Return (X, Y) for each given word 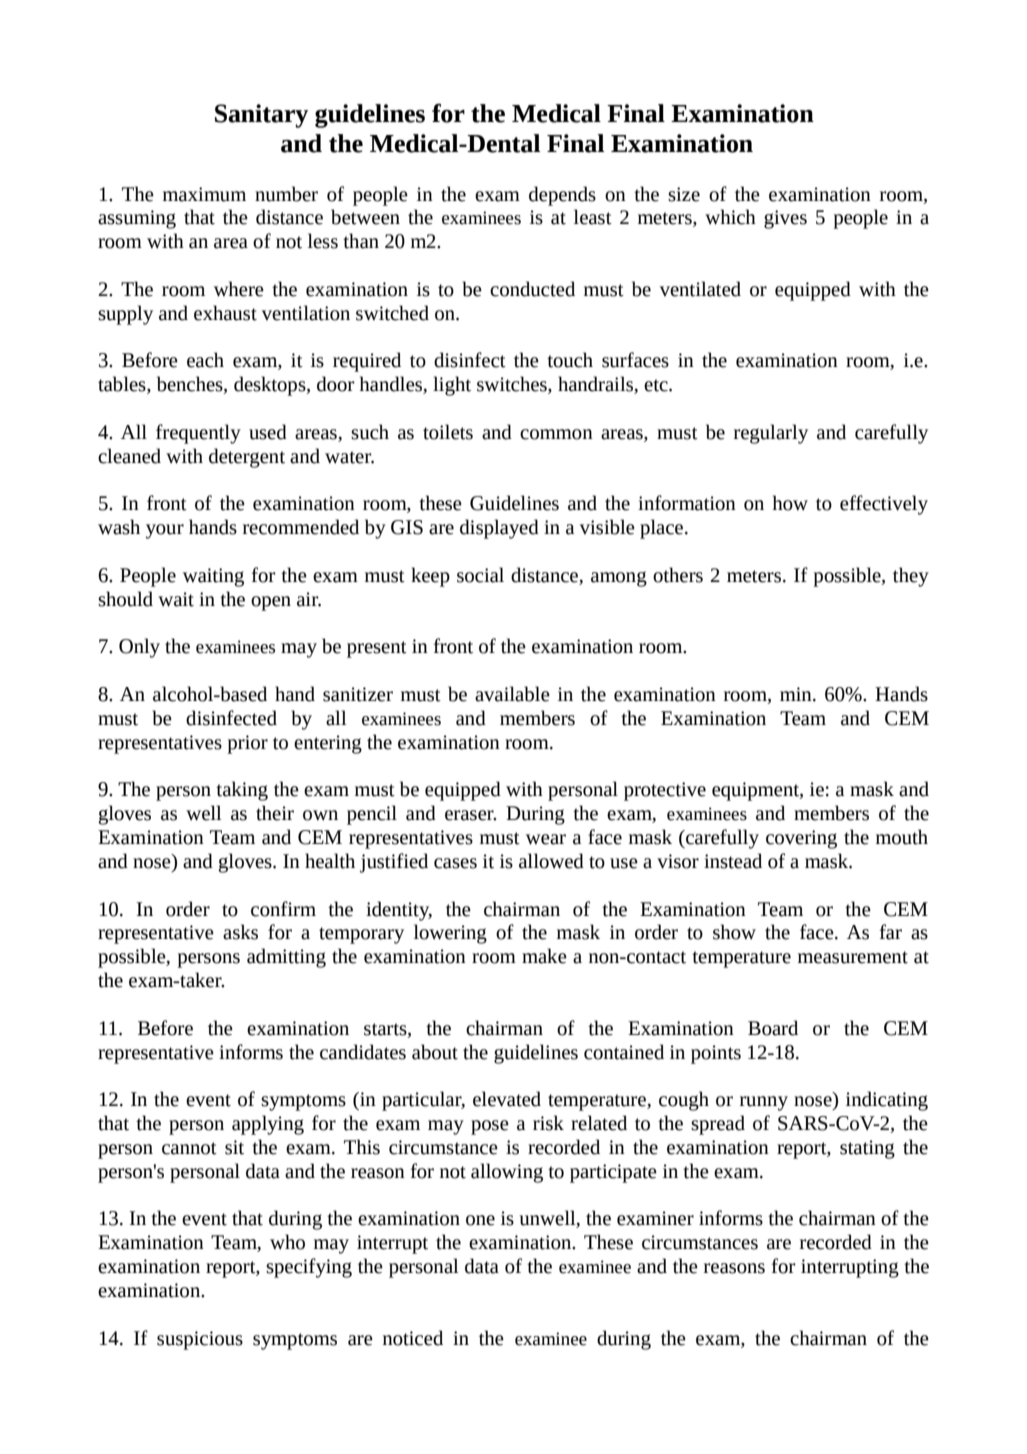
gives (785, 219)
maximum (204, 194)
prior (247, 744)
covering (801, 839)
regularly (771, 434)
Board (773, 1028)
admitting (286, 958)
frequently (198, 434)
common (556, 434)
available (512, 694)
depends (562, 196)
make (544, 956)
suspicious (200, 1340)
